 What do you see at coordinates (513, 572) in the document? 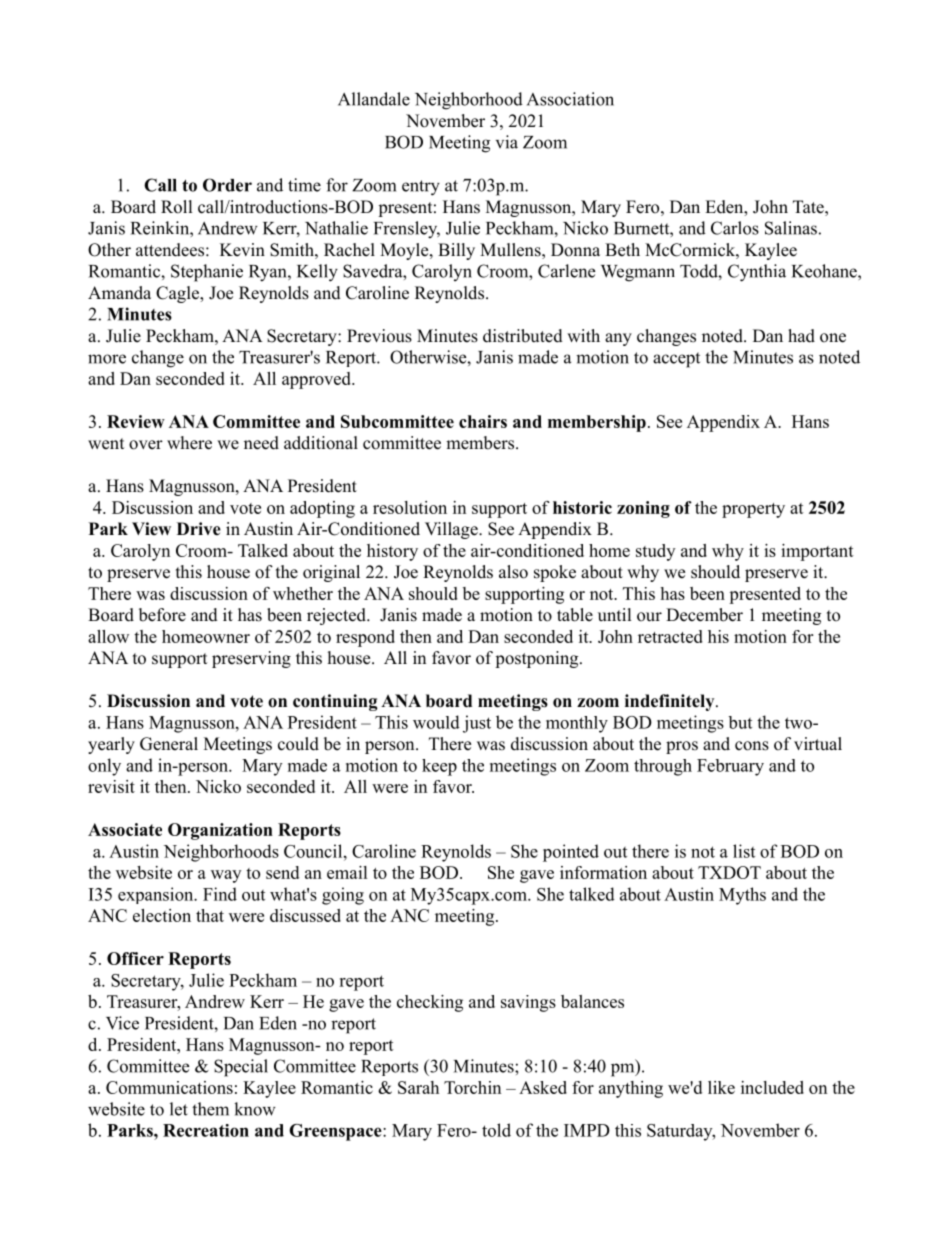
I see `also` at bounding box center [513, 572].
